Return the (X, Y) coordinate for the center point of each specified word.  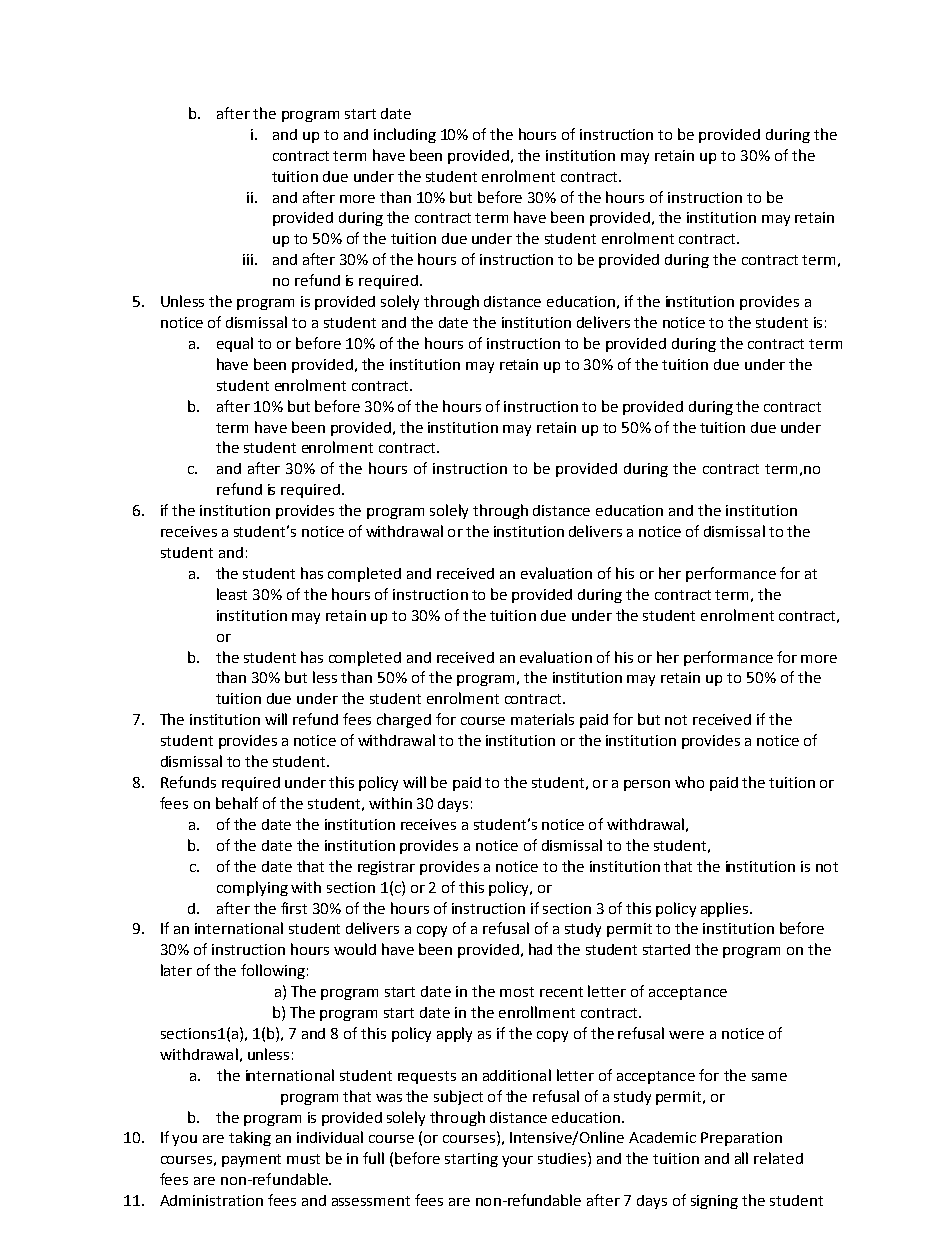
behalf (237, 803)
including (405, 135)
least (232, 594)
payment (251, 1160)
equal (235, 344)
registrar (386, 868)
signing (714, 1202)
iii (248, 259)
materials (542, 719)
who (689, 782)
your (517, 1161)
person (647, 785)
